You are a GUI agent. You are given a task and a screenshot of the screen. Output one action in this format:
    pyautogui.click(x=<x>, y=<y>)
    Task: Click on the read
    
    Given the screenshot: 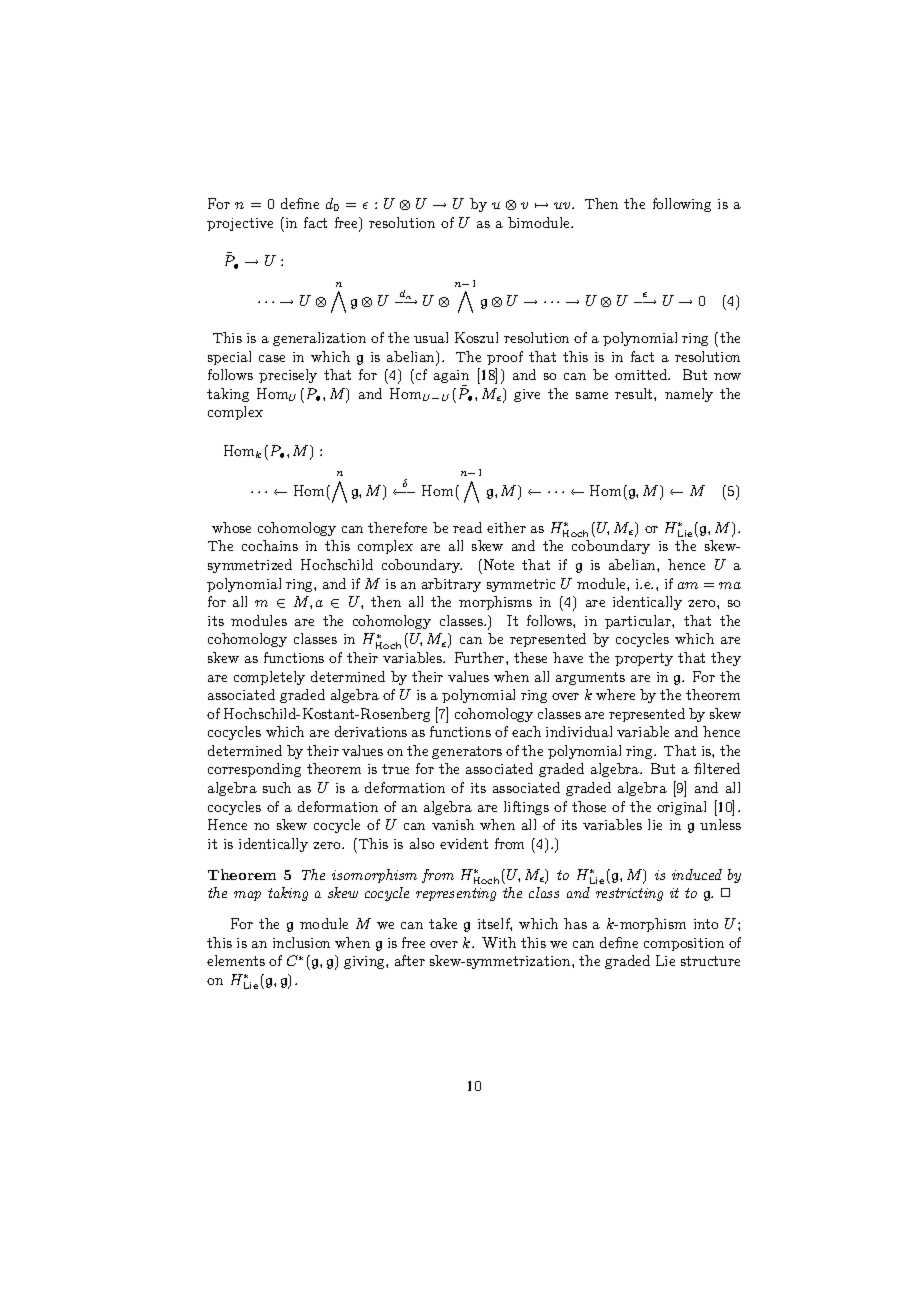 What is the action you would take?
    pyautogui.click(x=467, y=527)
